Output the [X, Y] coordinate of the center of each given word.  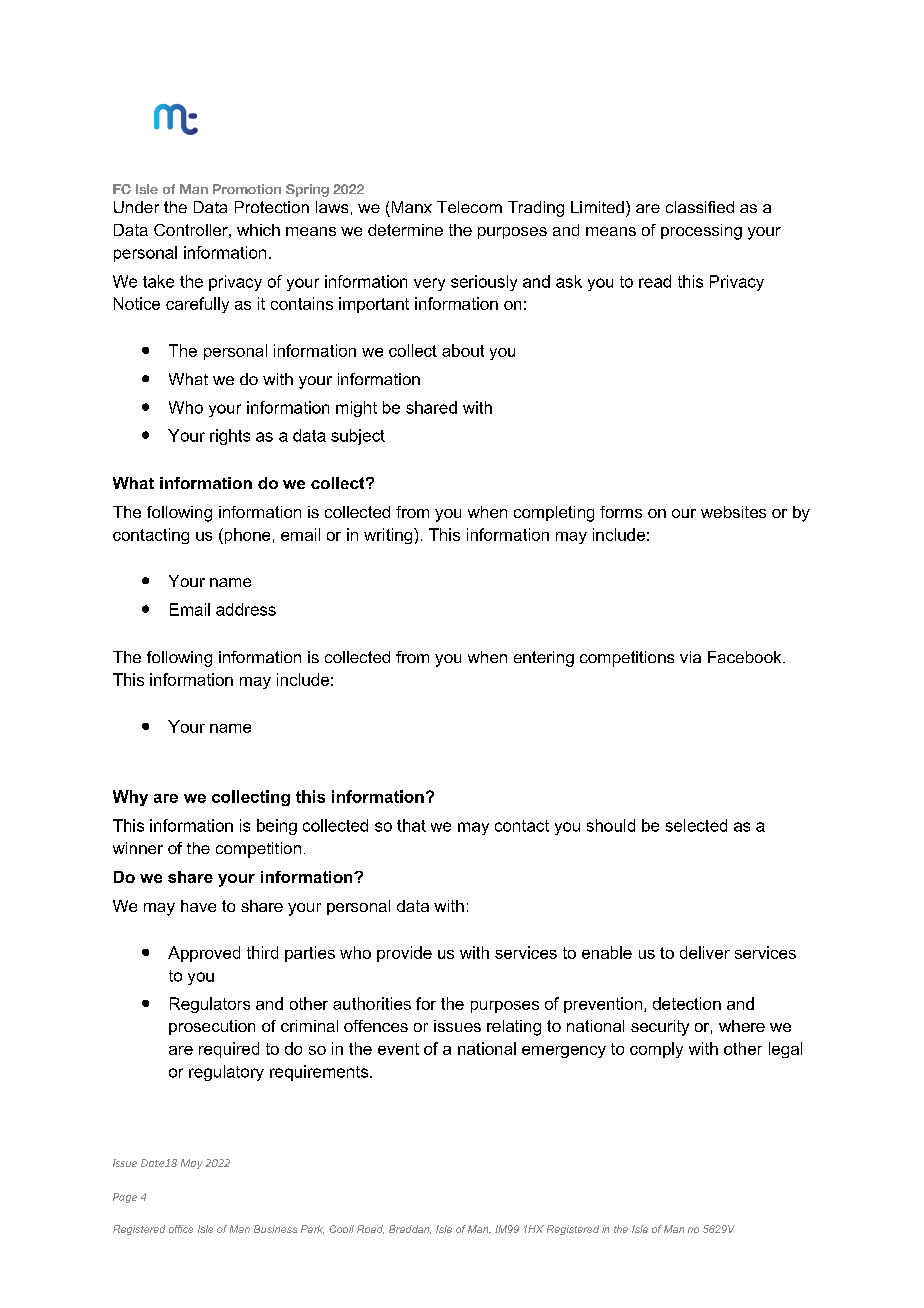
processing [701, 232]
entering [544, 659]
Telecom [469, 207]
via [690, 657]
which [258, 230]
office [181, 1229]
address [246, 609]
